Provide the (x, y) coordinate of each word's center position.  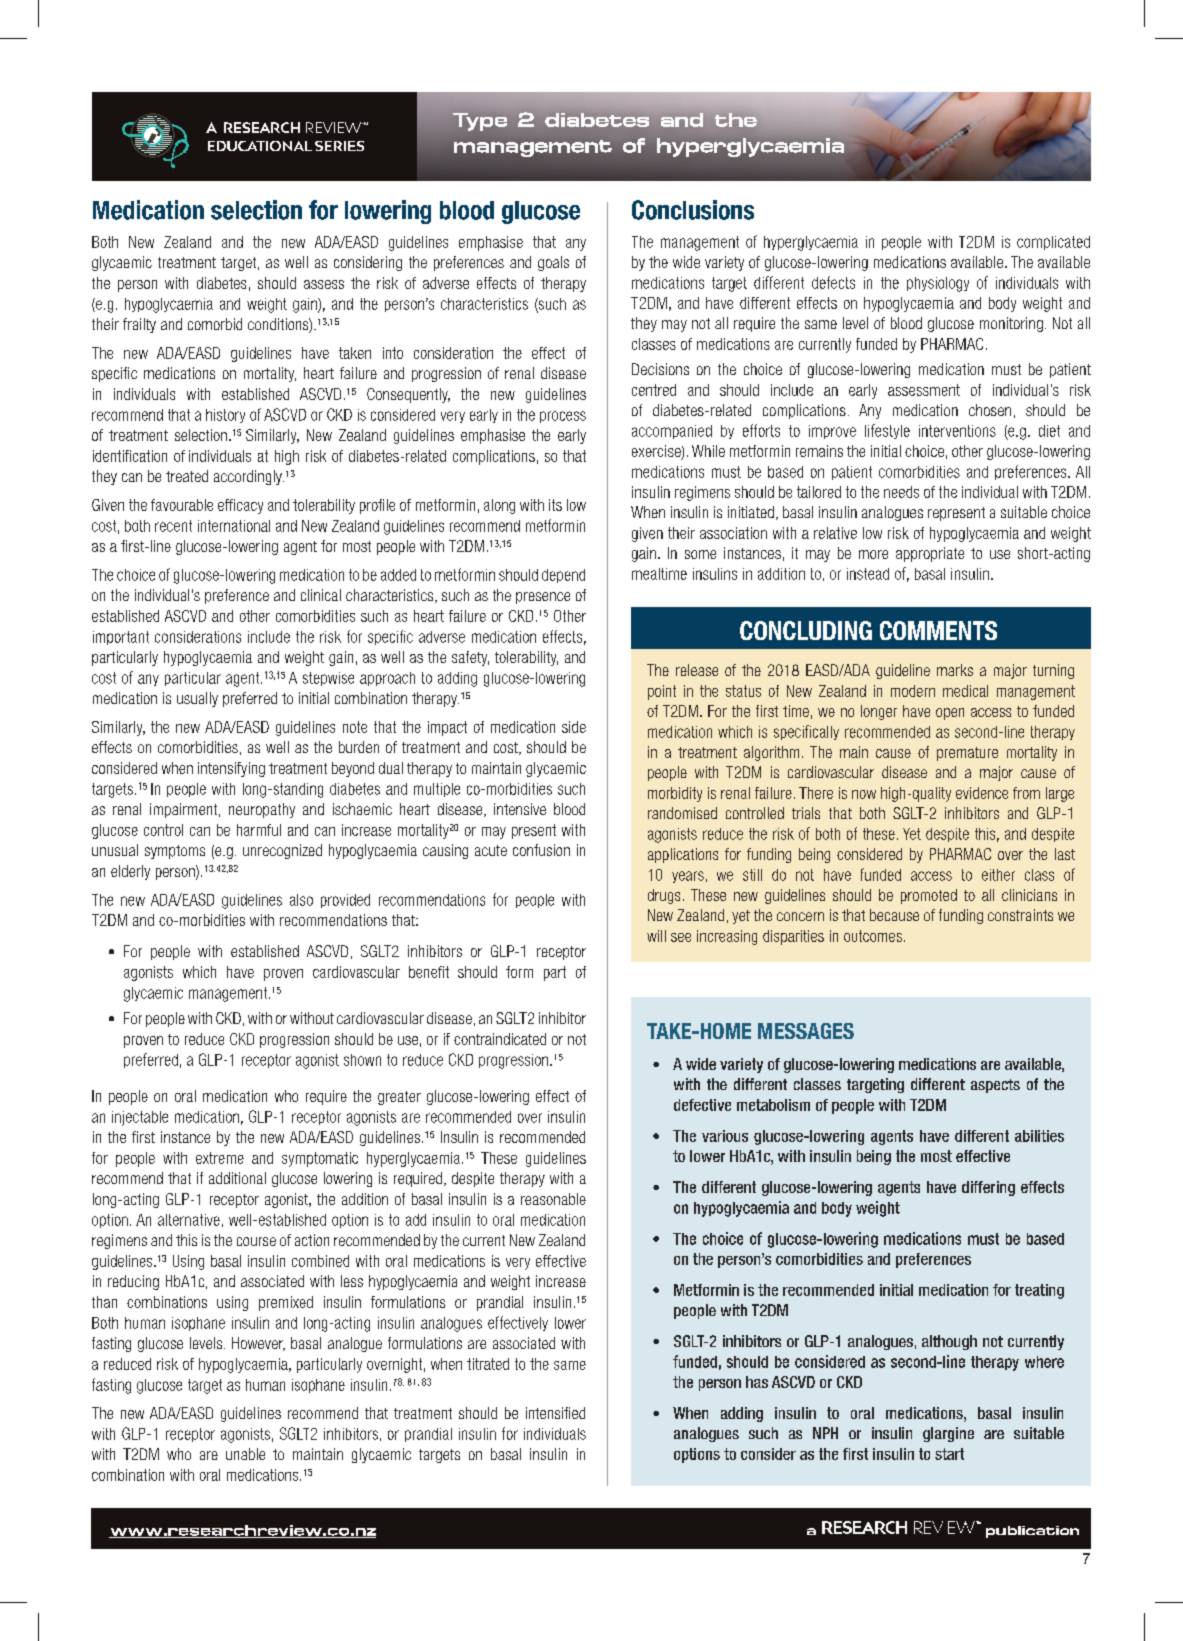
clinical (321, 595)
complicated (1053, 243)
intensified (555, 1413)
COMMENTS (938, 630)
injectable (140, 1118)
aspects (995, 1086)
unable (245, 1454)
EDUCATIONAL (260, 146)
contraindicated (500, 1039)
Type (480, 122)
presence (543, 598)
